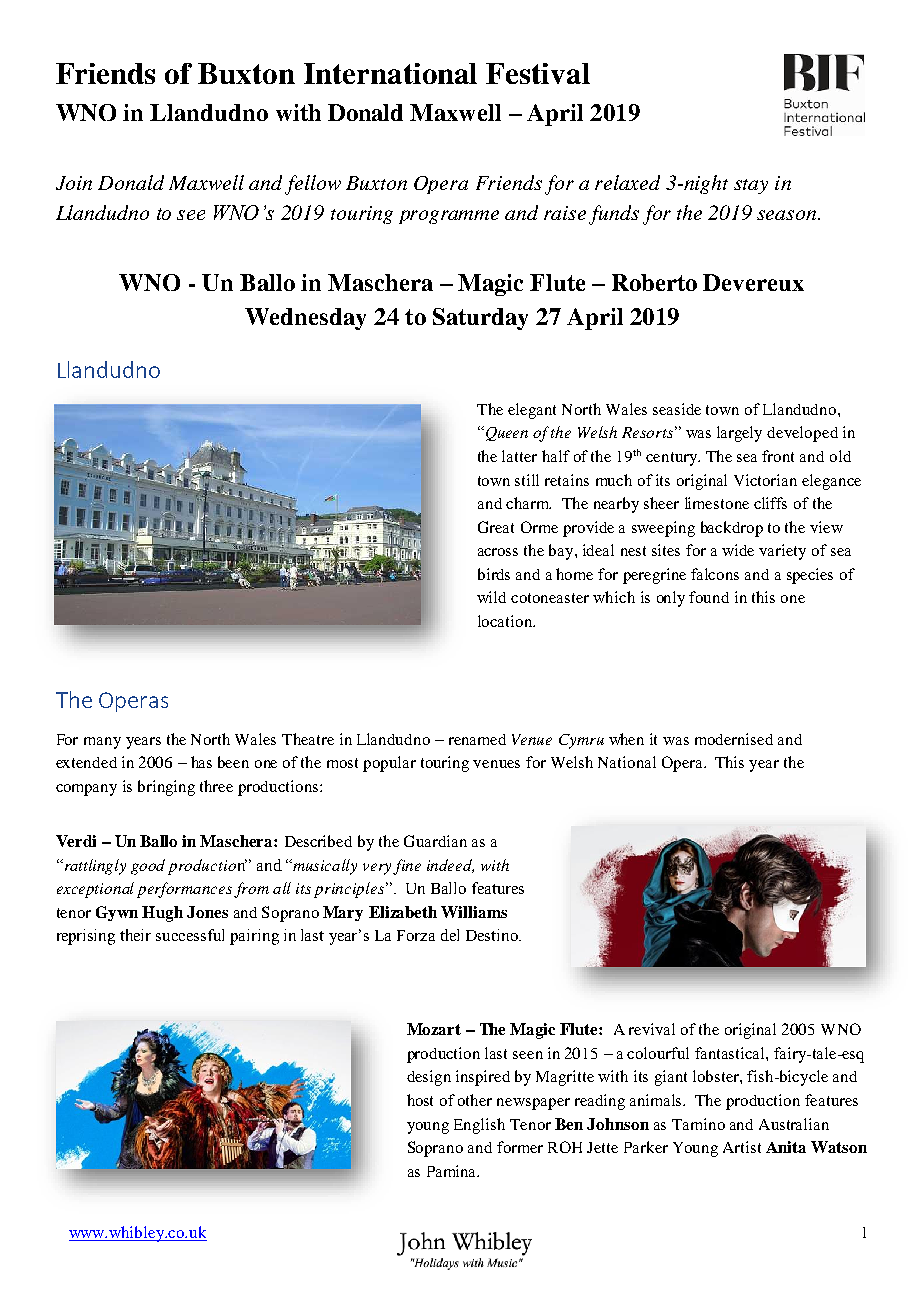  Describe the element at coordinates (420, 1100) in the document. I see `host` at that location.
